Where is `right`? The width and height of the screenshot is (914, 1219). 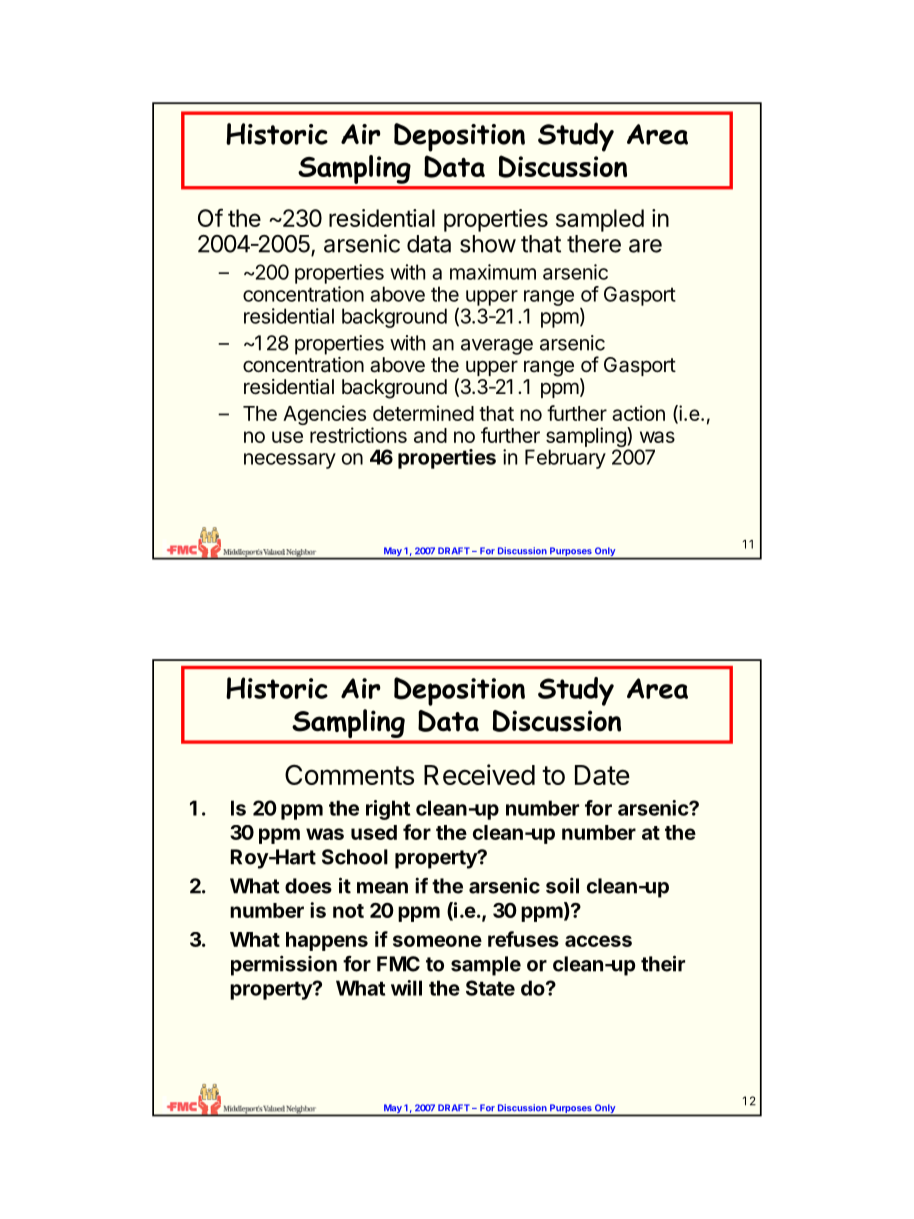
right is located at coordinates (388, 810).
